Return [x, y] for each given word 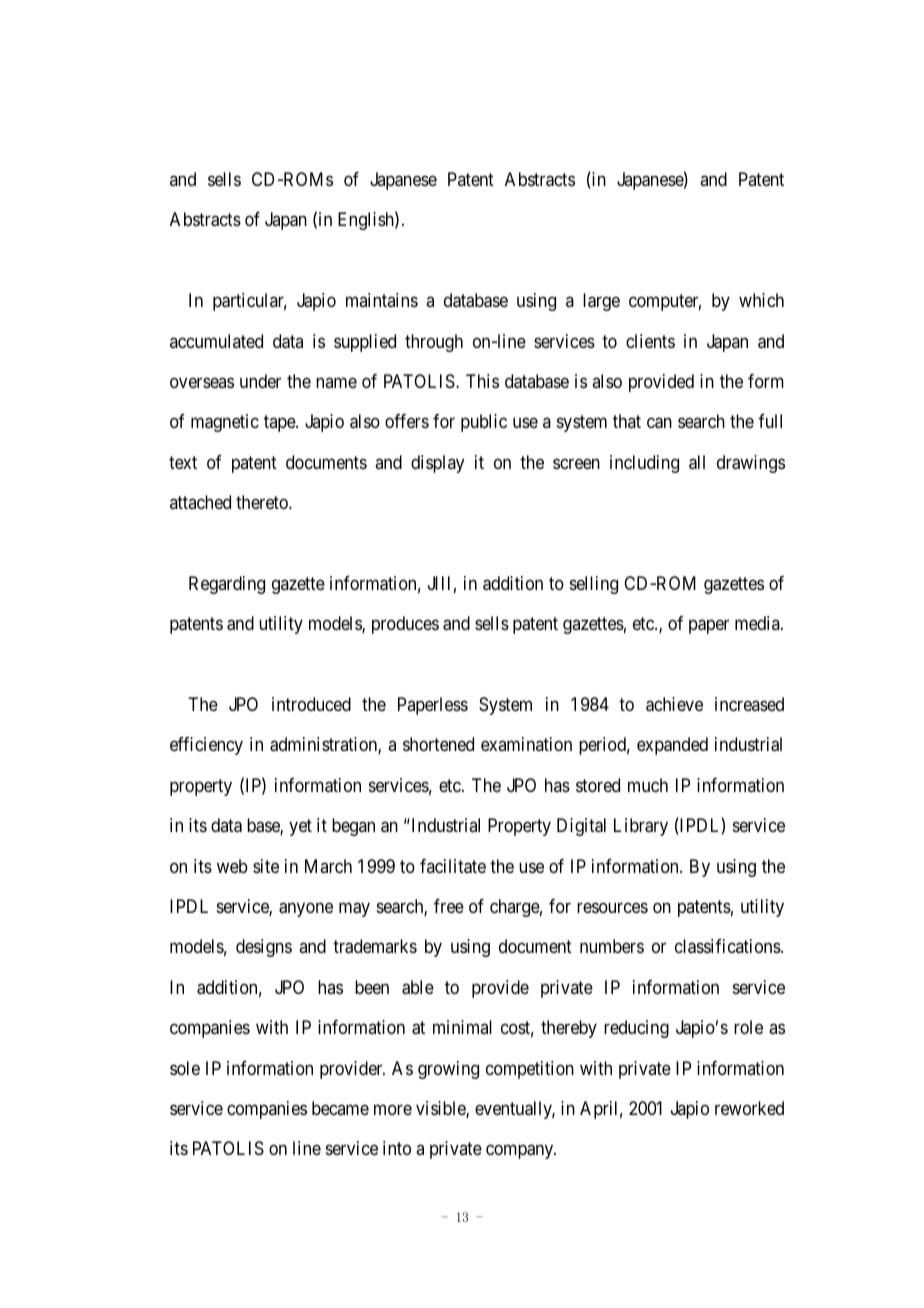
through [434, 343]
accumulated [216, 341]
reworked [749, 1108]
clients [650, 341]
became [340, 1108]
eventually [515, 1110]
